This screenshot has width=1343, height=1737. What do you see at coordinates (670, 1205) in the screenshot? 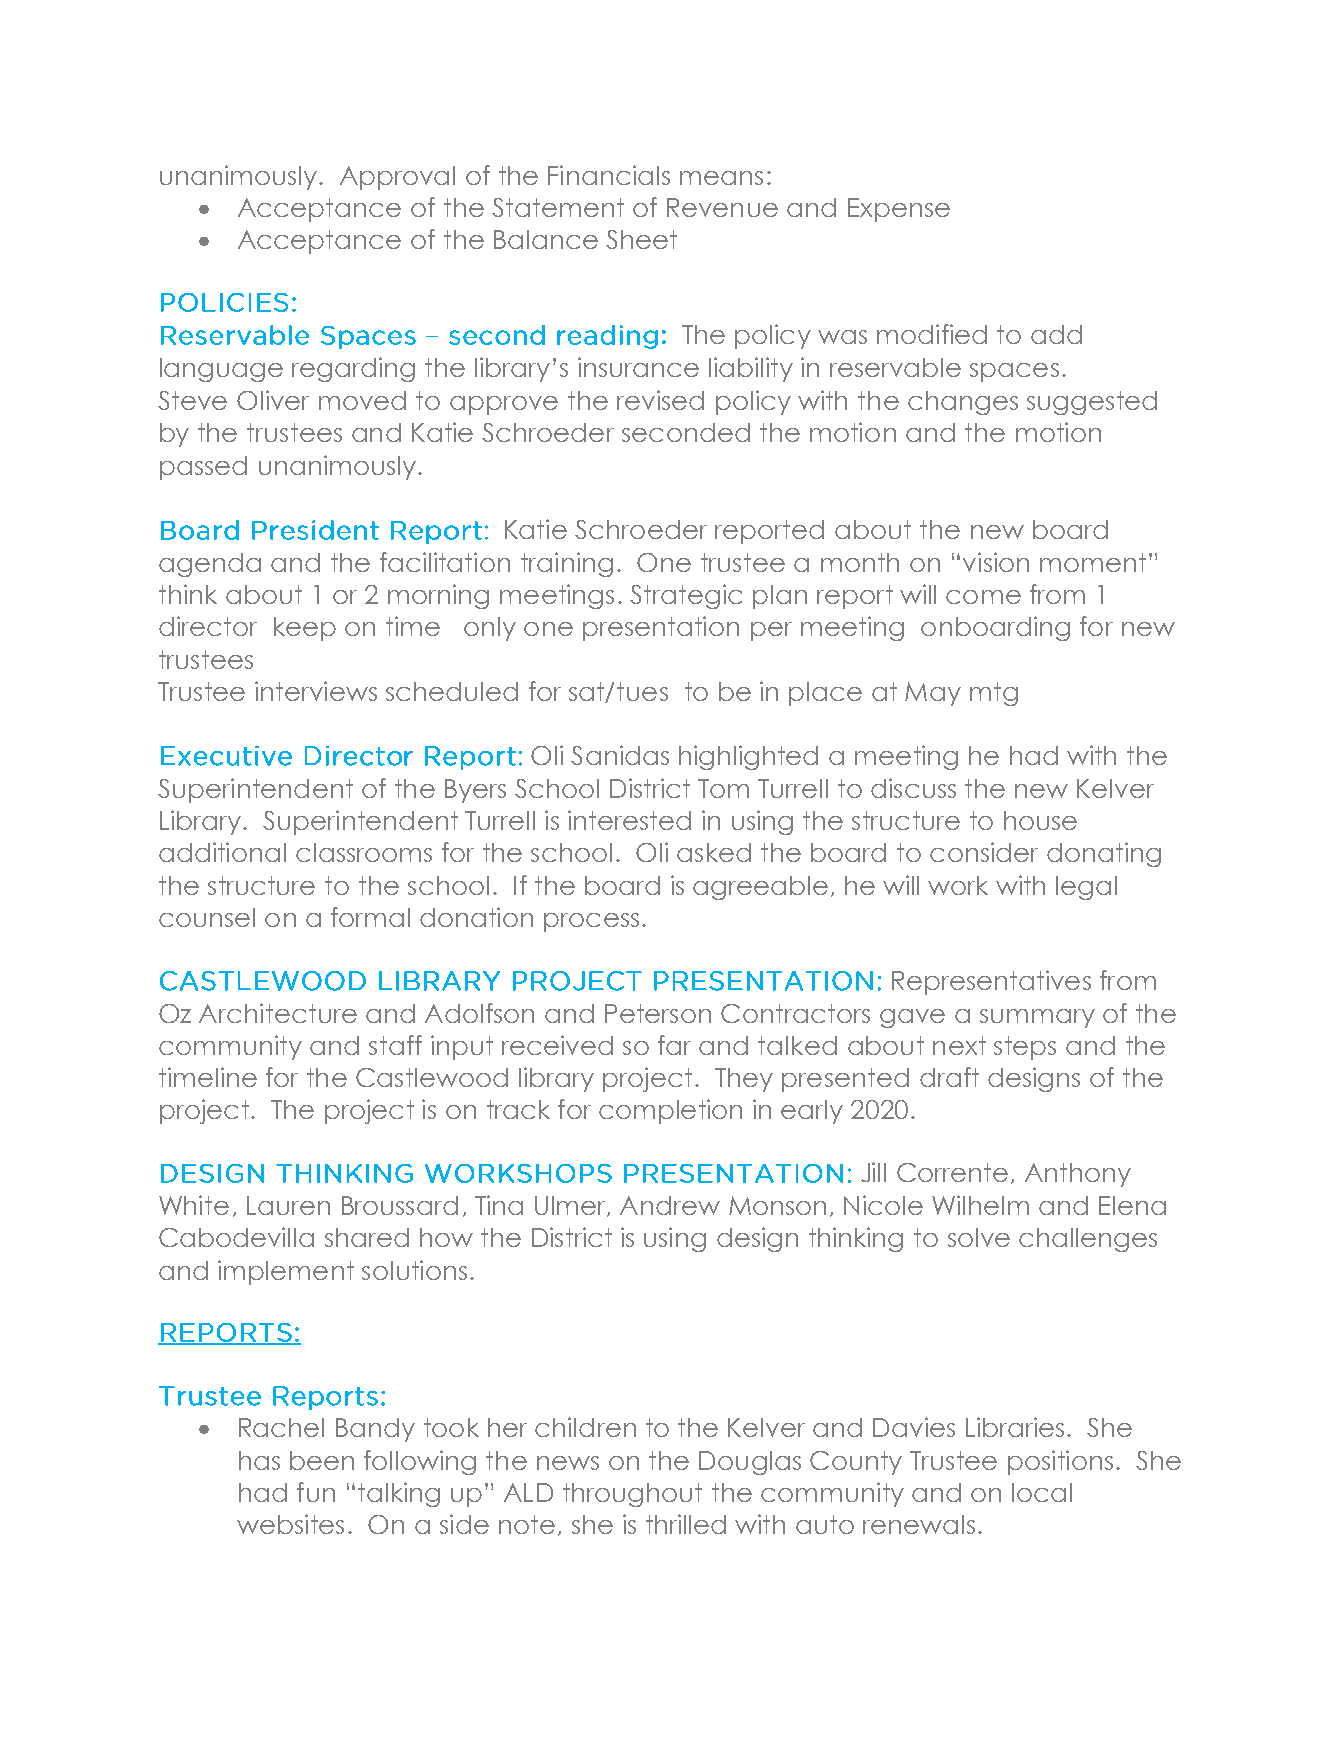
I see `Andrew` at bounding box center [670, 1205].
